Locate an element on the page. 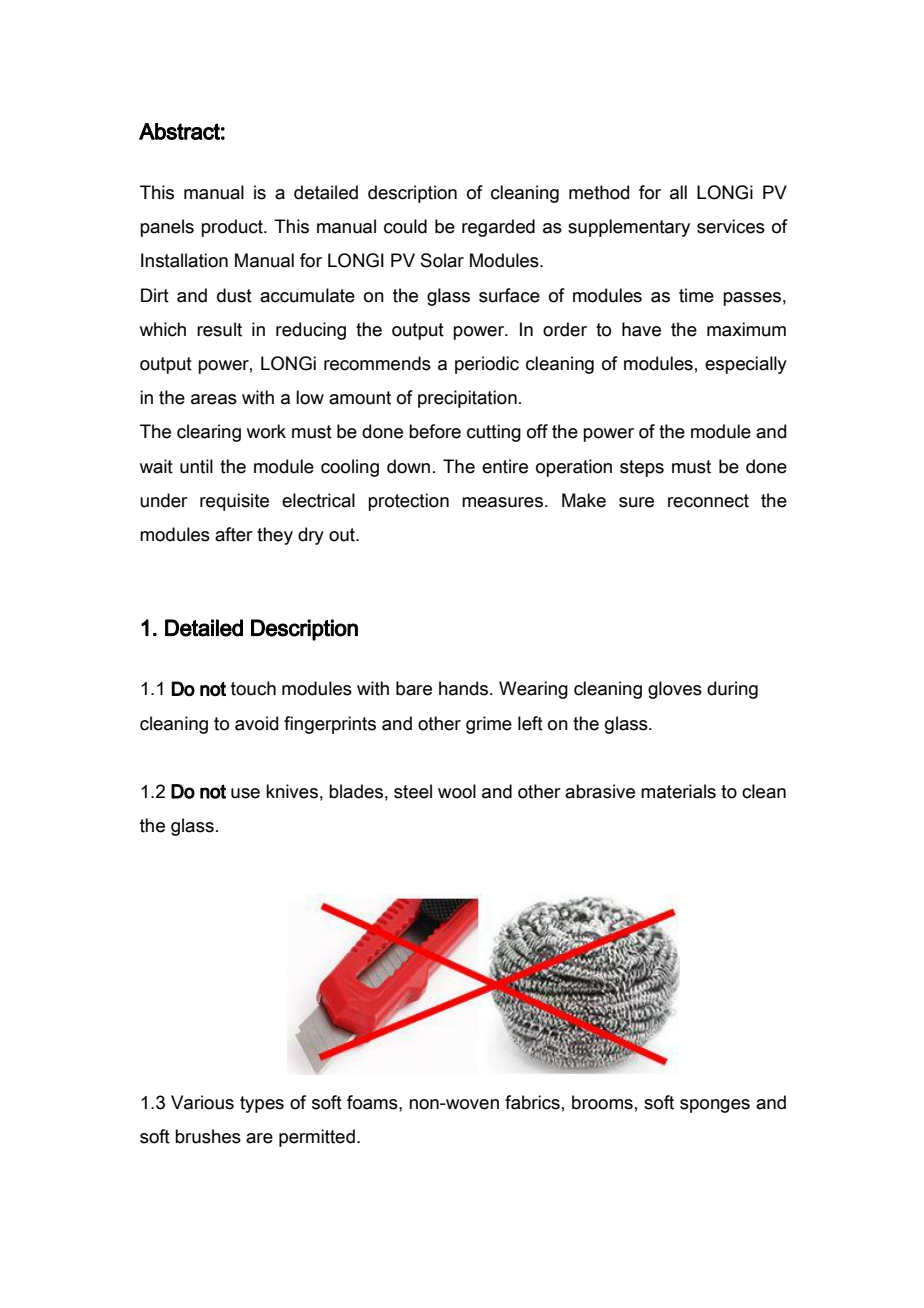 Image resolution: width=924 pixels, height=1308 pixels. product is located at coordinates (233, 228).
